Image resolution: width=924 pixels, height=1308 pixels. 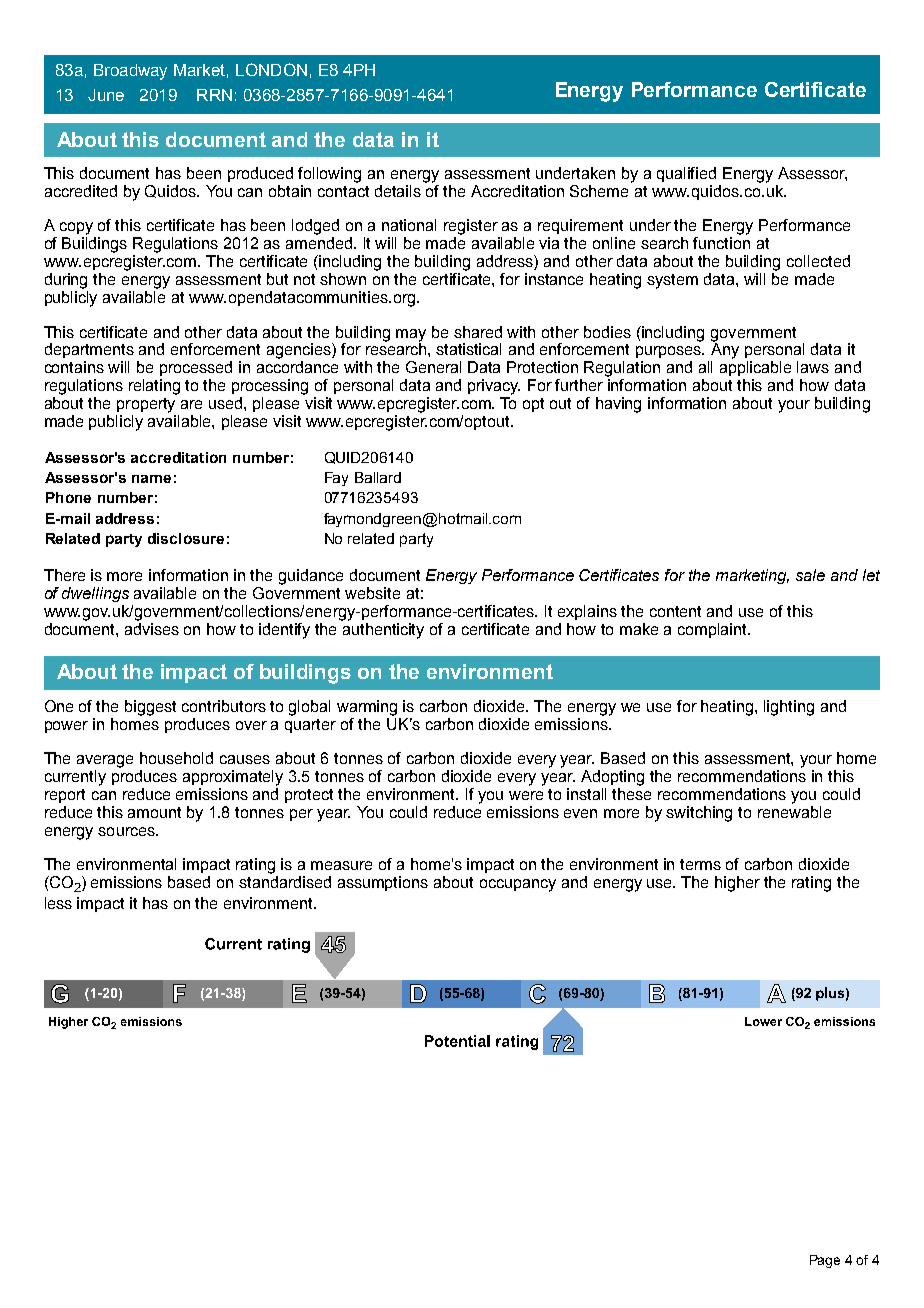 I want to click on occupancy, so click(x=518, y=885).
